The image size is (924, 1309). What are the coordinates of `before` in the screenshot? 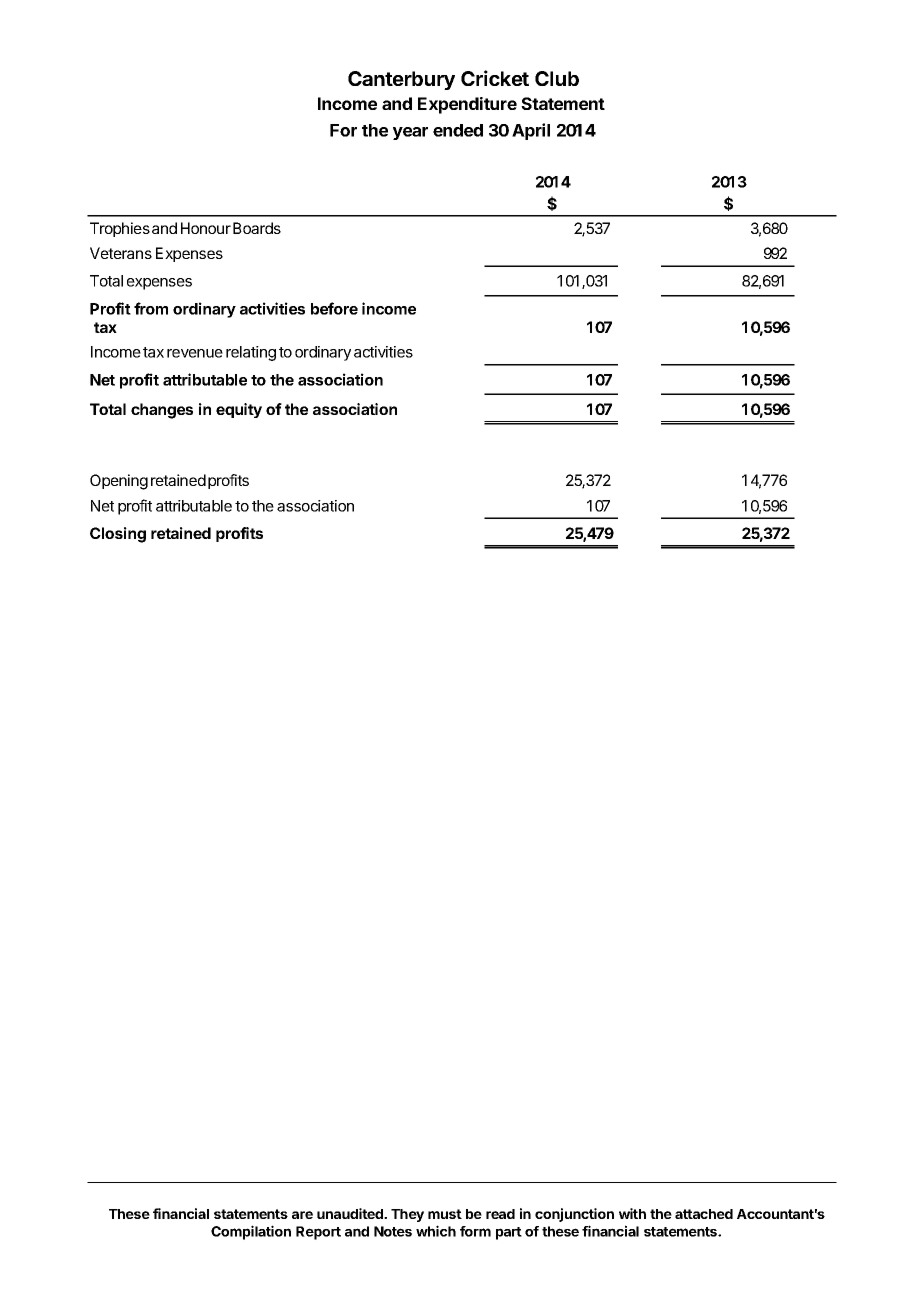 It's located at (334, 308).
